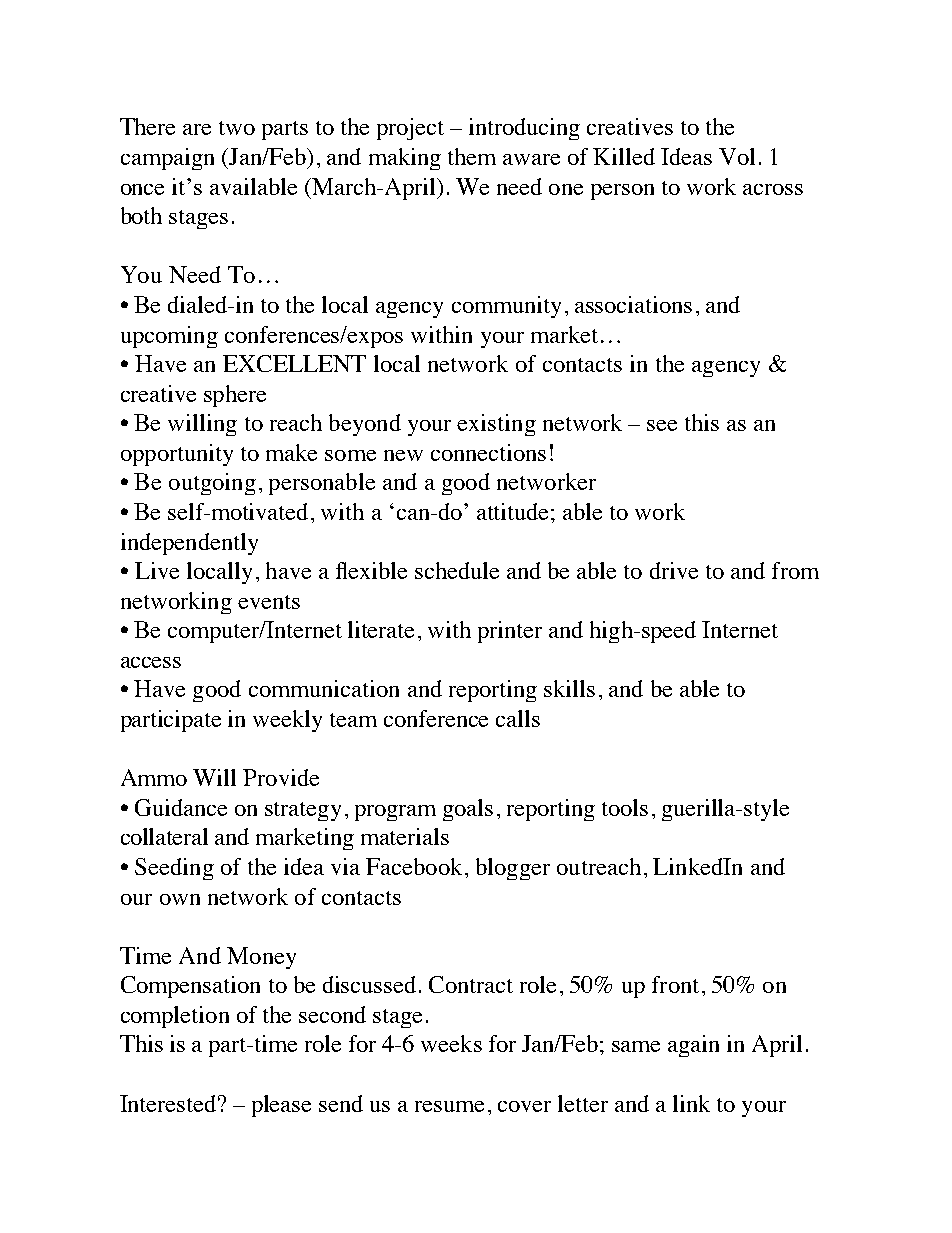 The height and width of the document is (1233, 952). I want to click on tools, so click(625, 807).
